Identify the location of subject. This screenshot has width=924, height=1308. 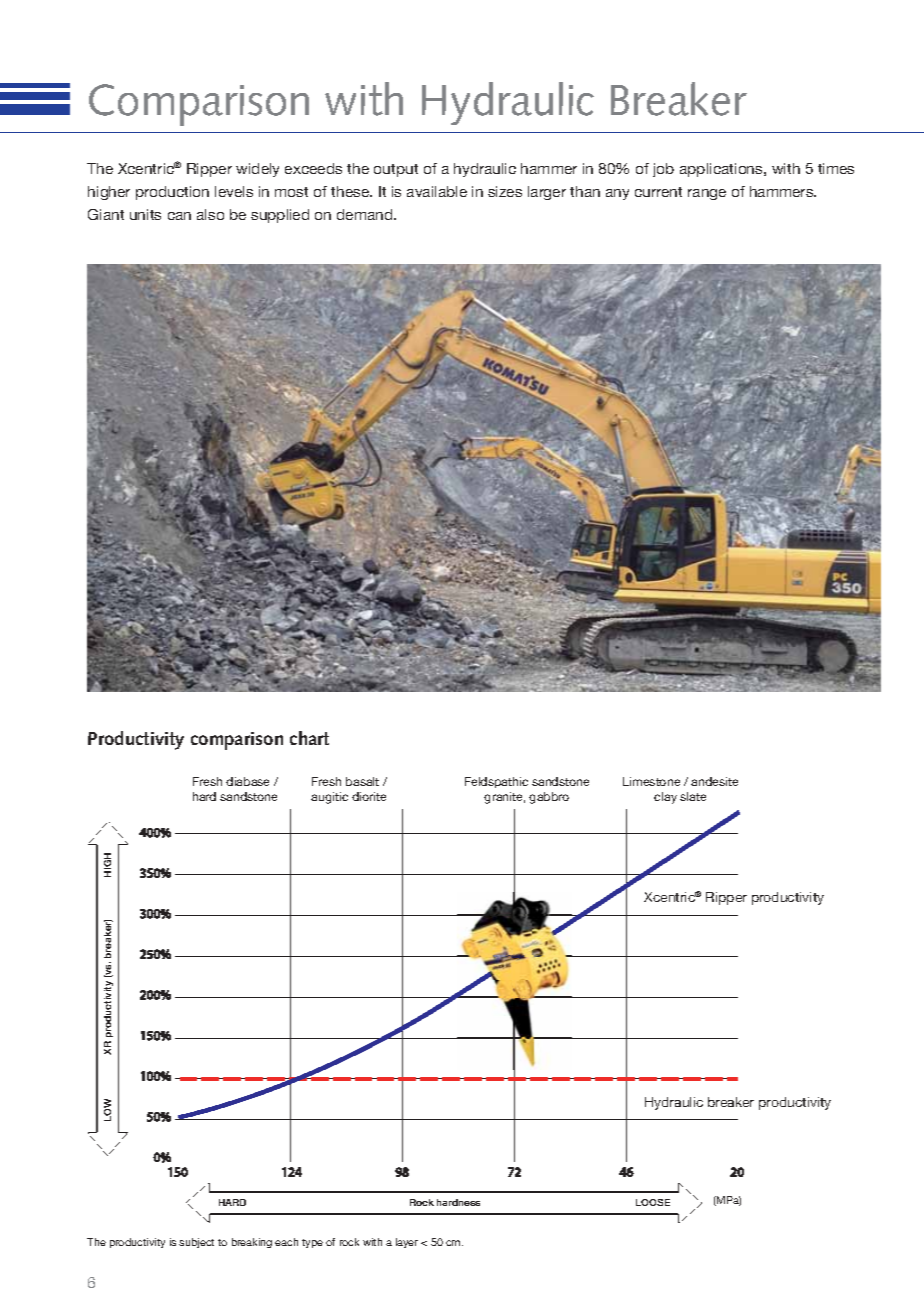
(196, 1243).
